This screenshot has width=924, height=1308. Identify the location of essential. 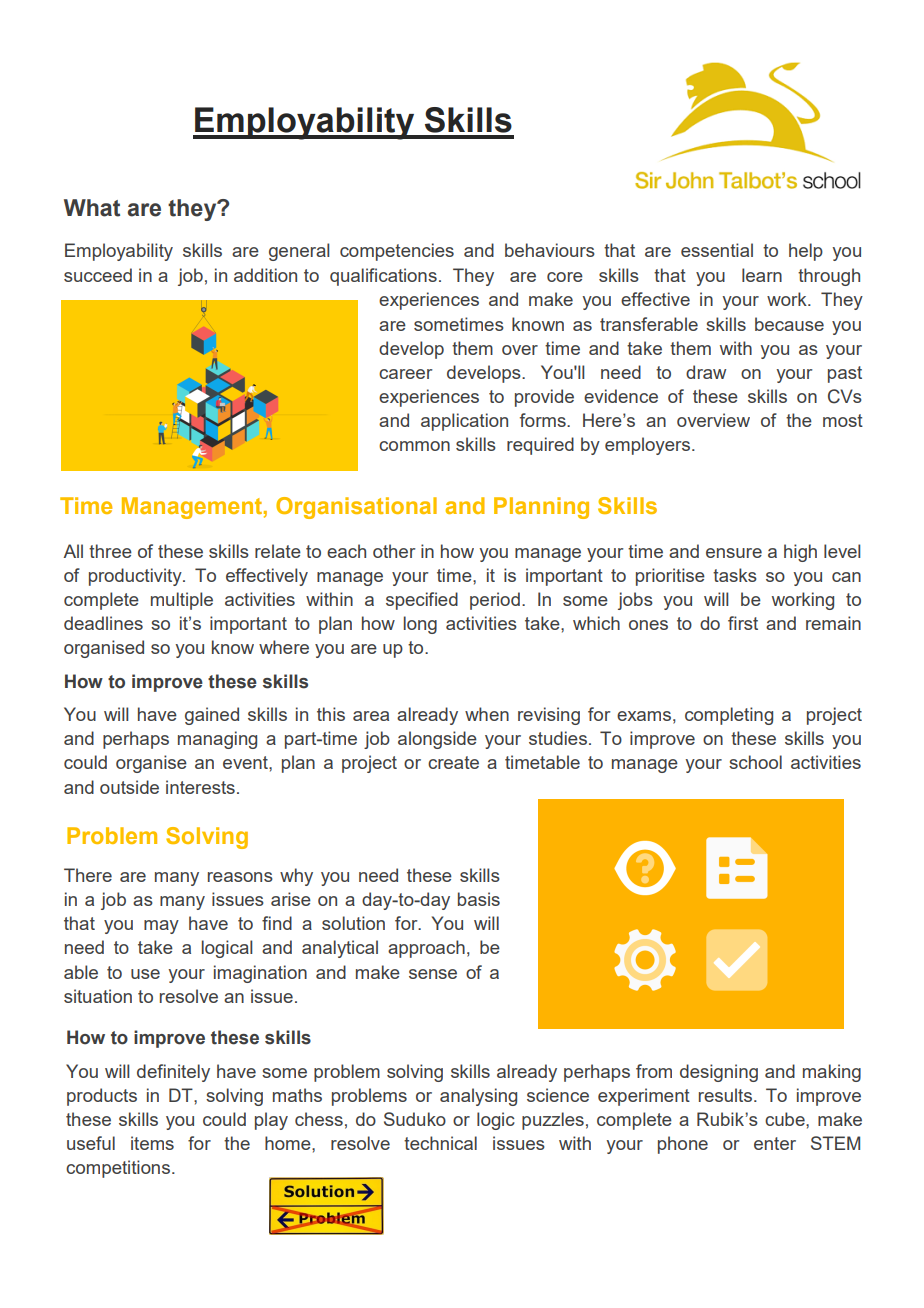
(717, 250).
